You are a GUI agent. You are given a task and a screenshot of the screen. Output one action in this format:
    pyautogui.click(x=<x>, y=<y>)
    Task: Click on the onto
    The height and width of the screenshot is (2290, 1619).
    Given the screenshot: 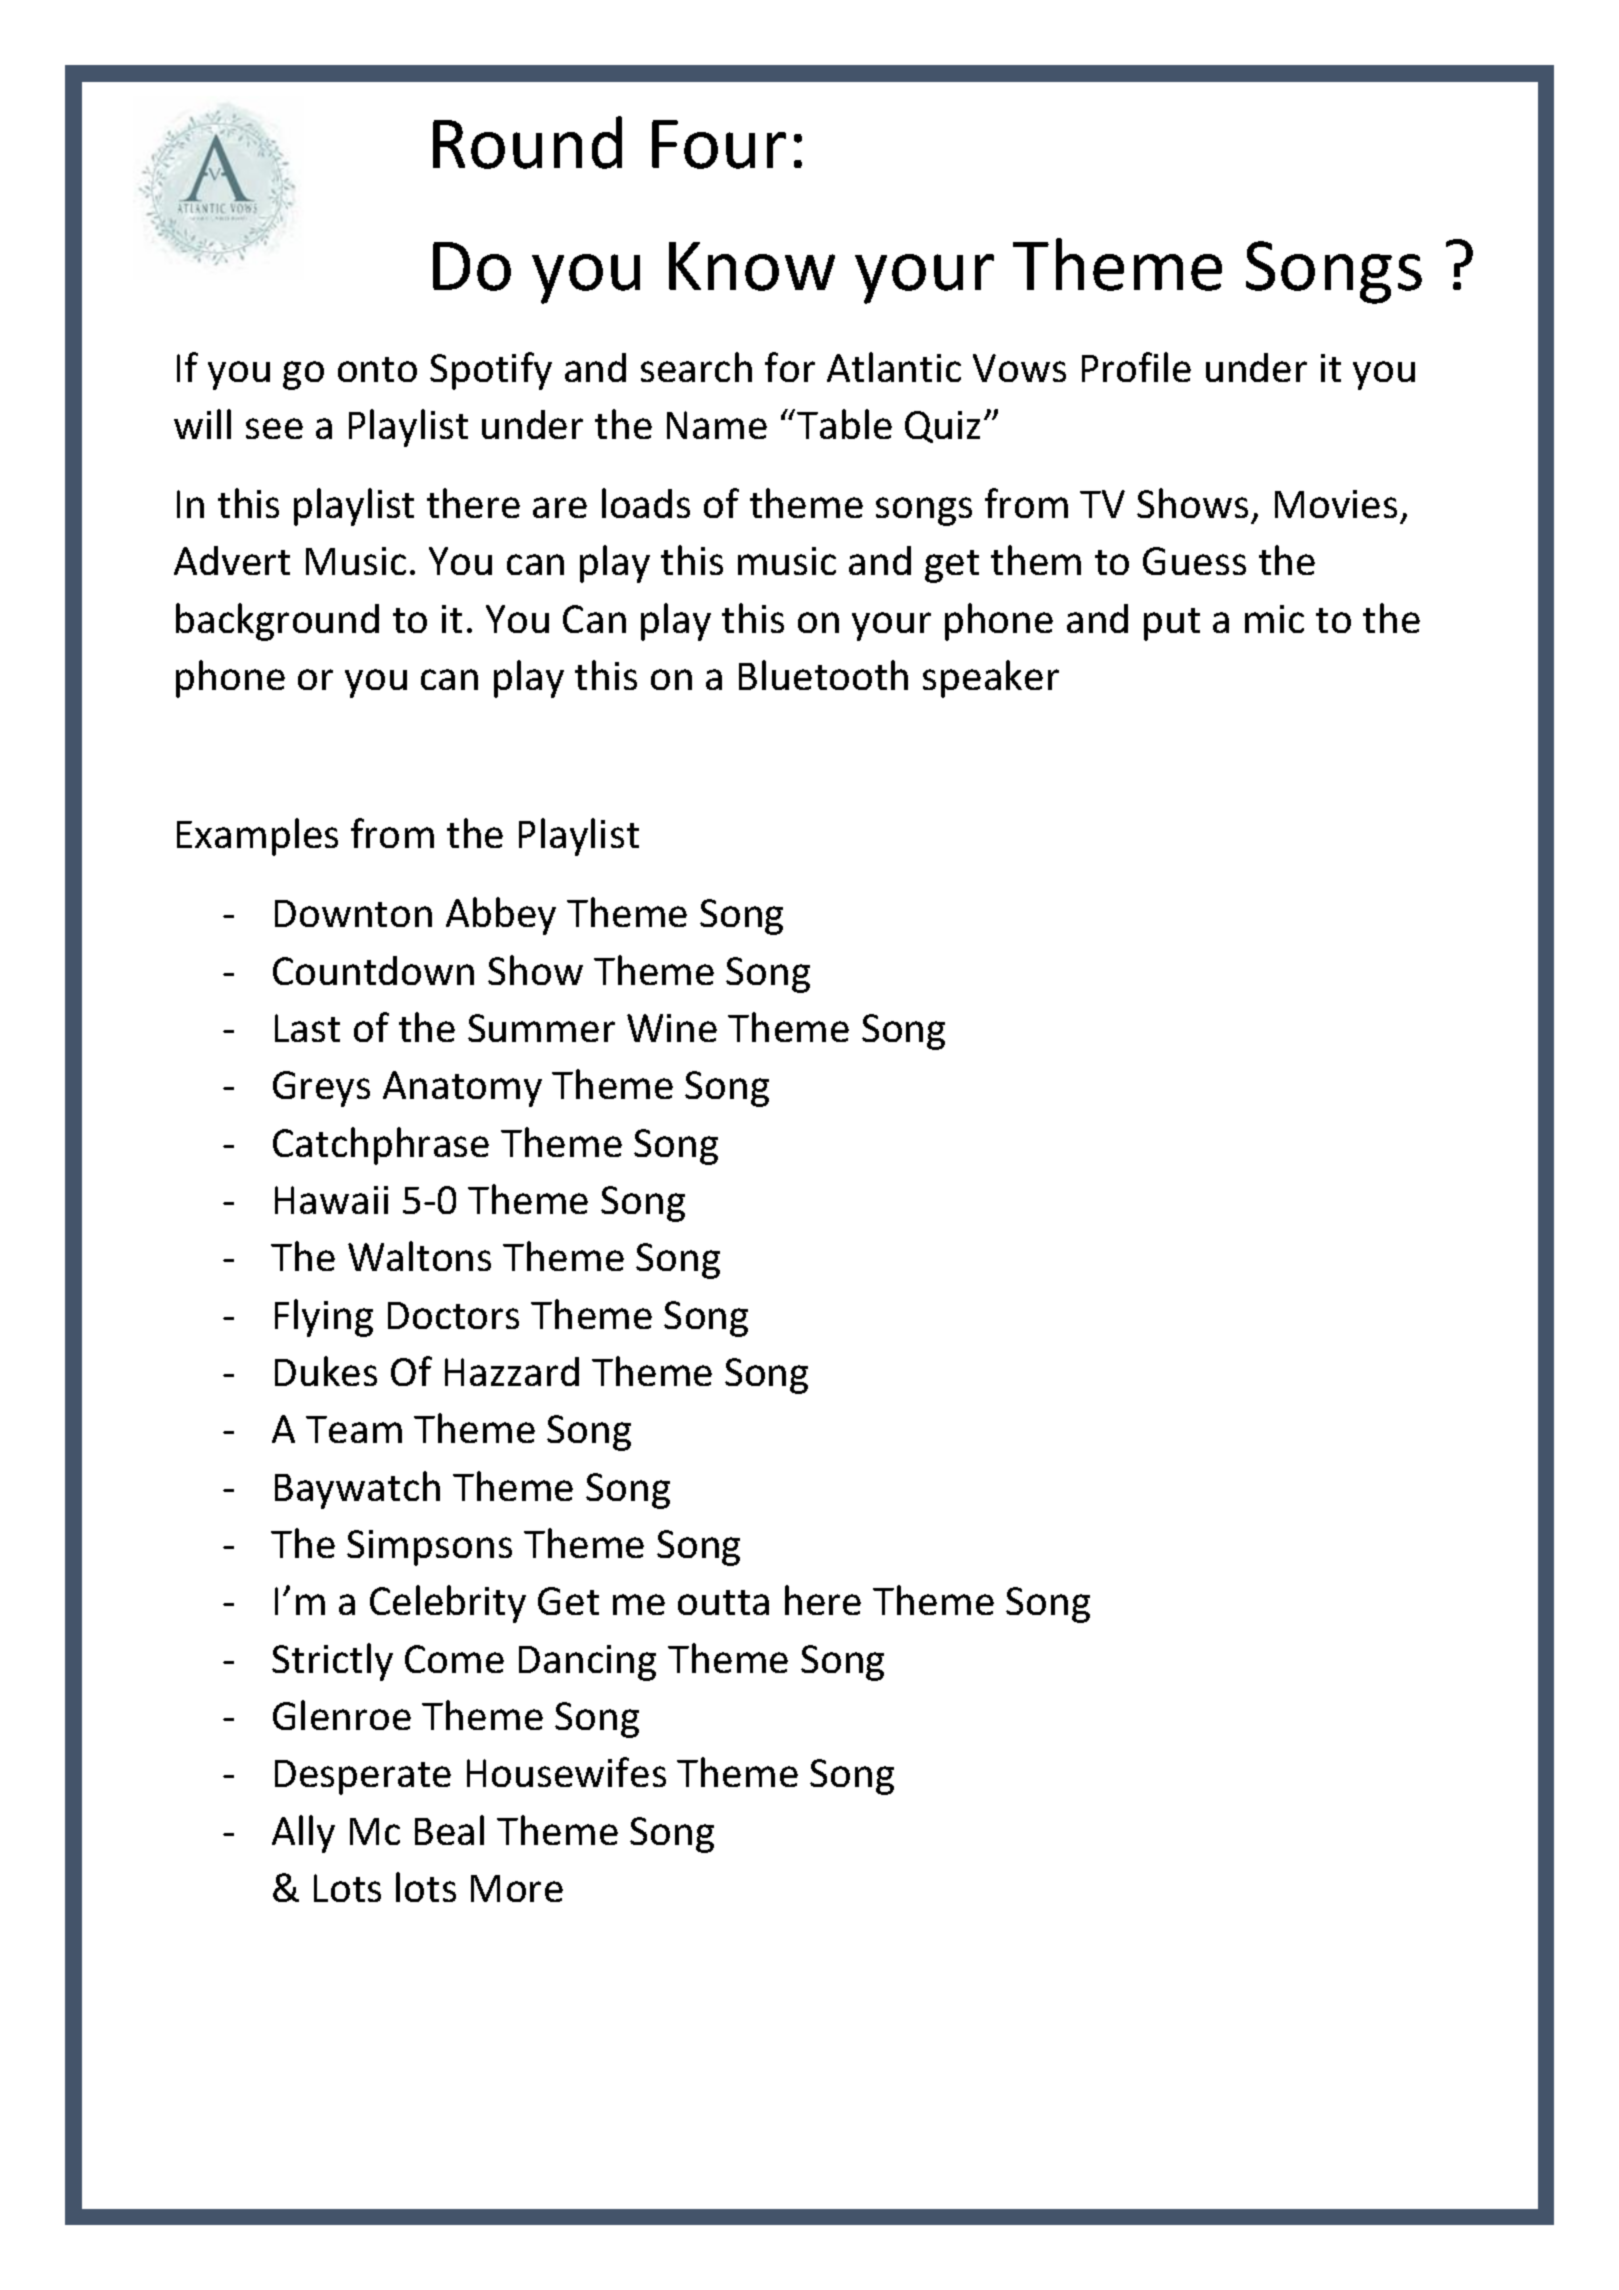 What is the action you would take?
    pyautogui.click(x=377, y=369)
